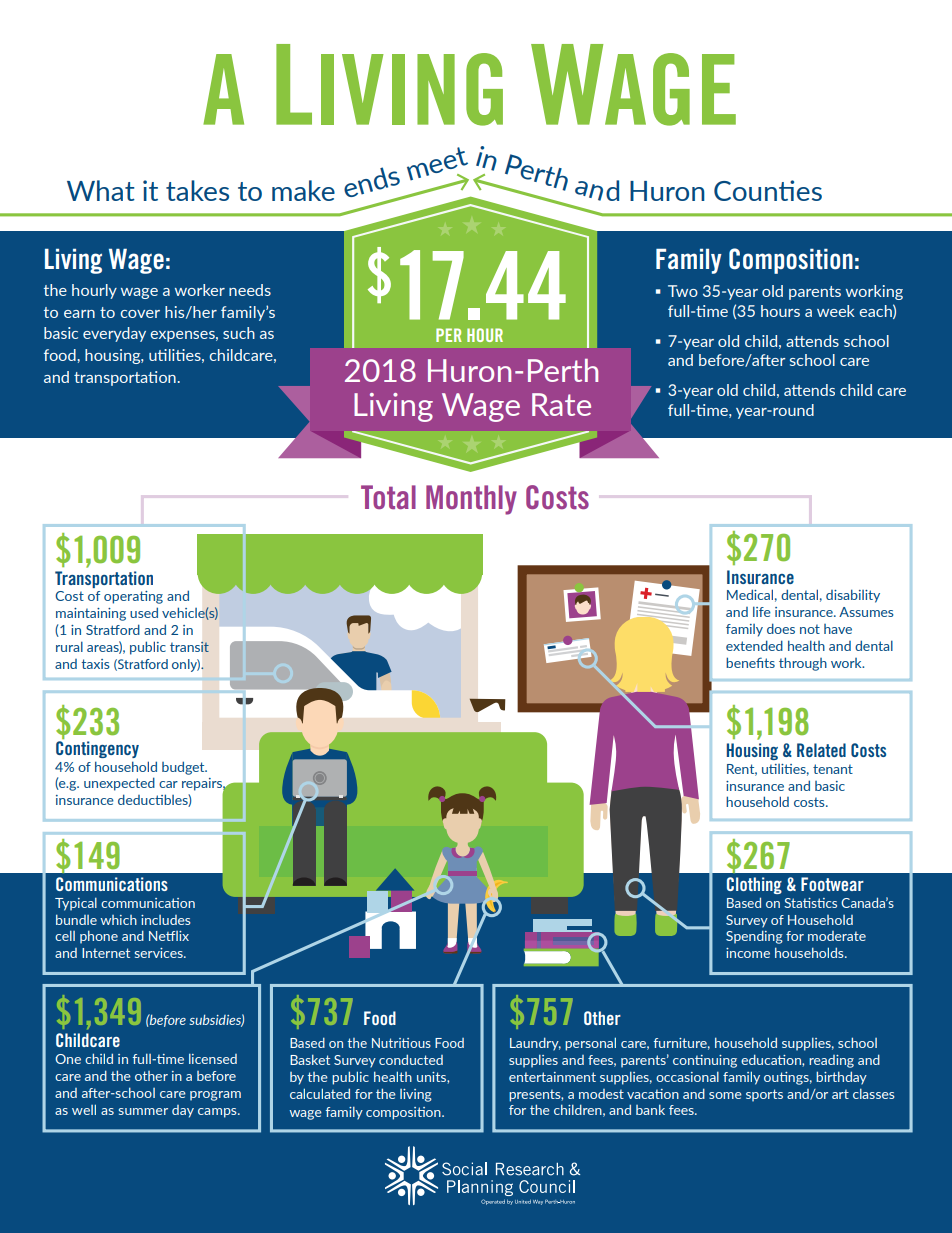 The height and width of the page is (1233, 952). I want to click on Footwear, so click(832, 884).
